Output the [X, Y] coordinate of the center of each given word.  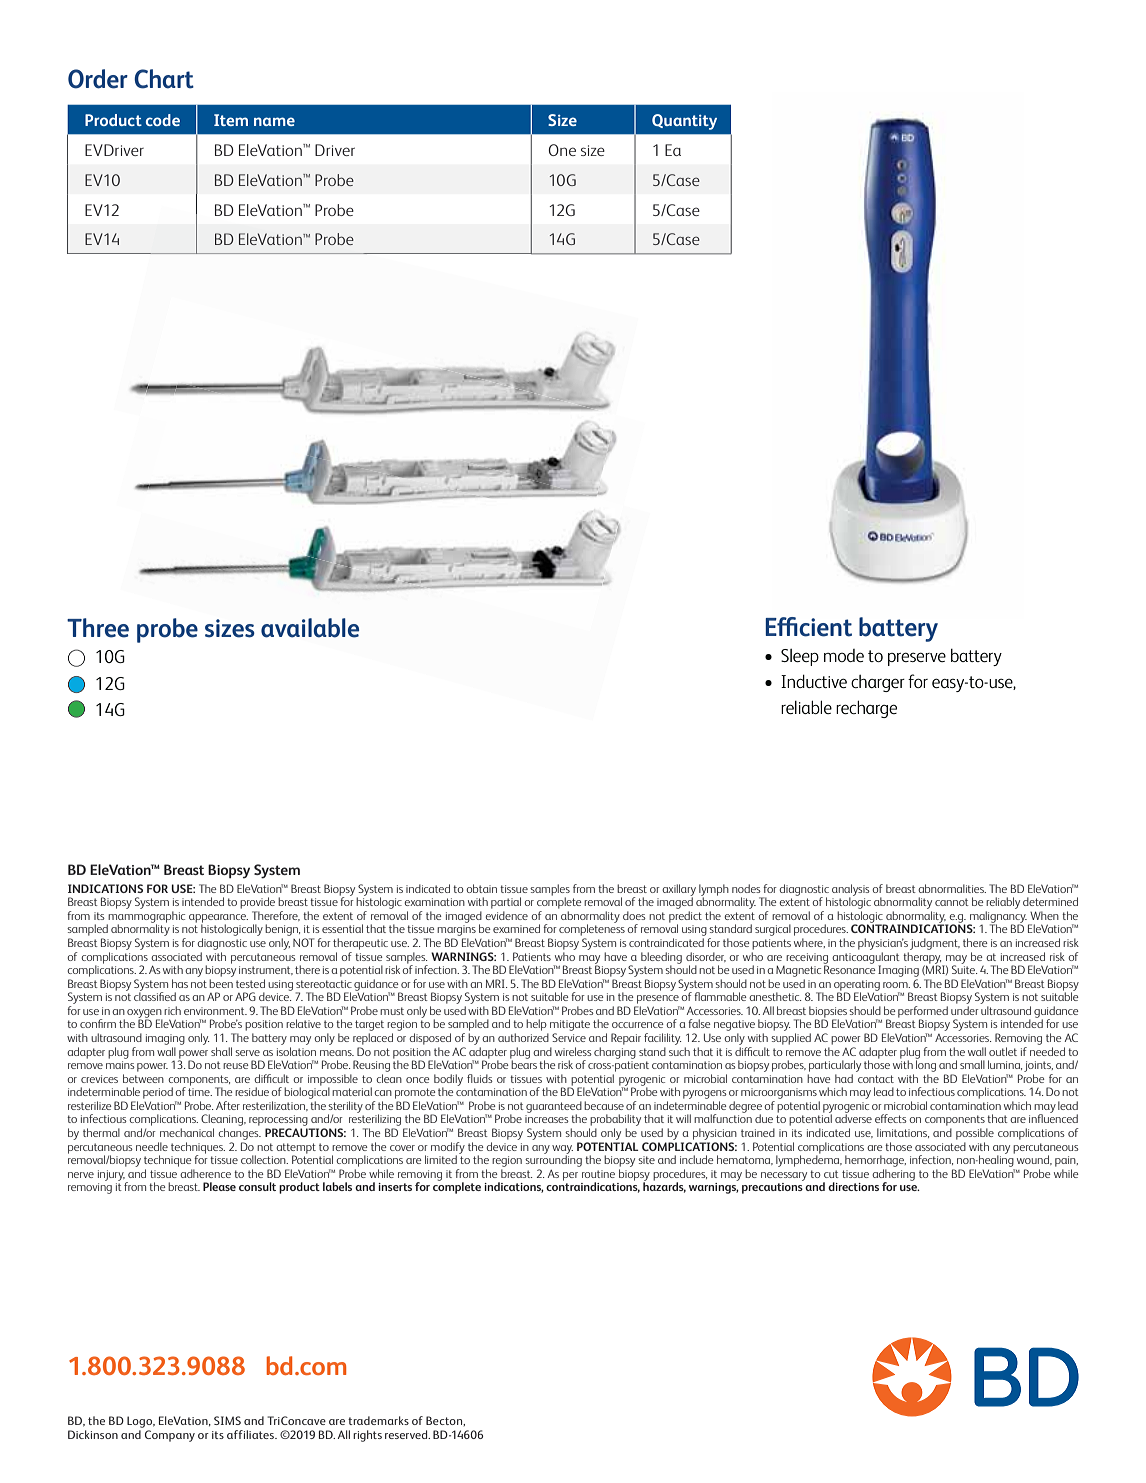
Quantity [684, 122]
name [274, 121]
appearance [218, 919]
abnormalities [952, 888]
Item [231, 120]
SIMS [227, 1420]
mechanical [187, 1132]
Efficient [808, 627]
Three [98, 628]
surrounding [553, 1160]
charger [878, 683]
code [163, 120]
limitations [903, 1133]
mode [844, 655]
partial [506, 903]
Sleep [800, 657]
